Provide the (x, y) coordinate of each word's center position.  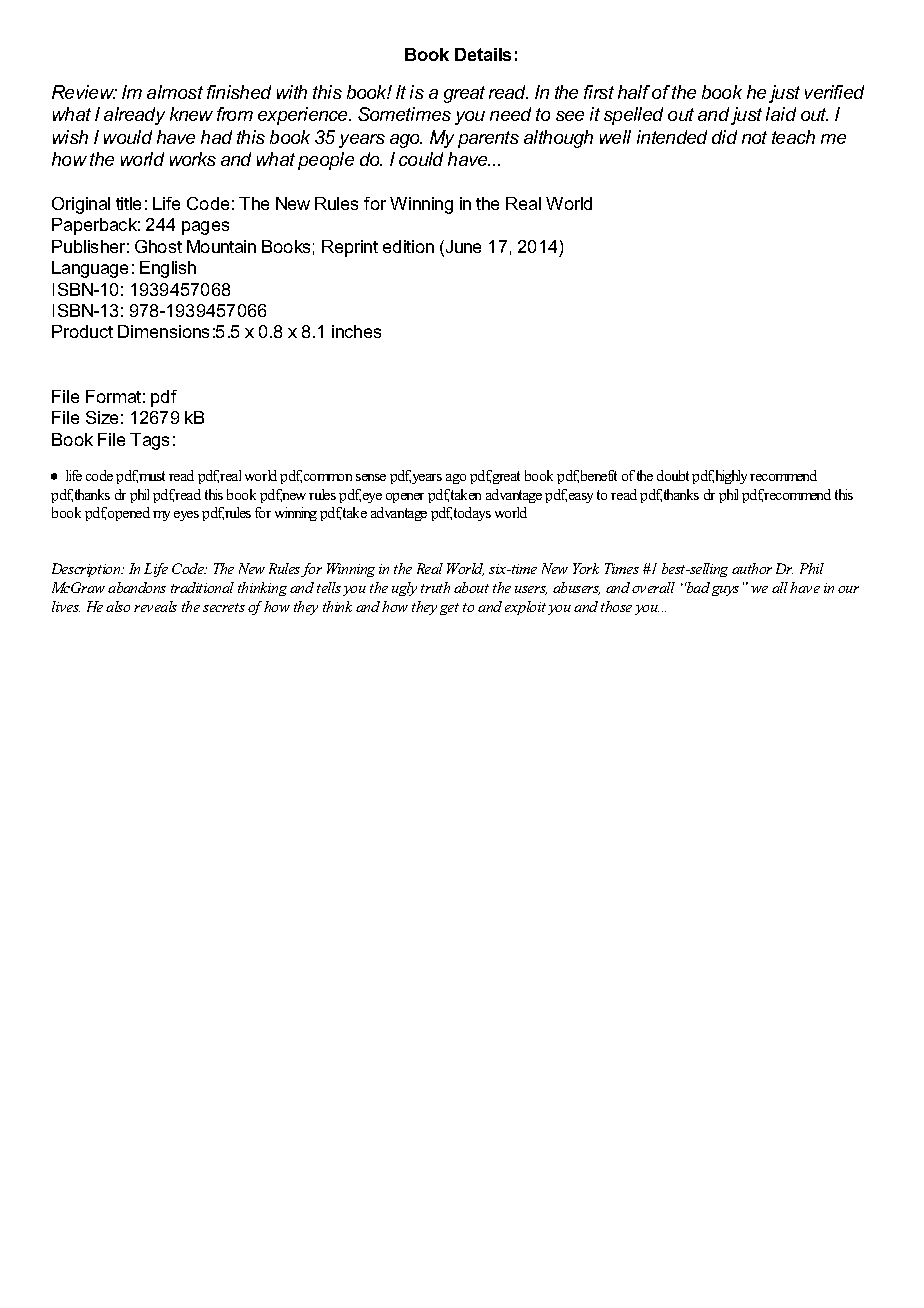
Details (483, 54)
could (421, 159)
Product (82, 331)
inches (356, 331)
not (754, 137)
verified (834, 92)
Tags (149, 441)
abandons (137, 587)
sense (371, 477)
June (462, 248)
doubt (673, 475)
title (128, 203)
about (471, 587)
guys (725, 591)
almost (175, 92)
